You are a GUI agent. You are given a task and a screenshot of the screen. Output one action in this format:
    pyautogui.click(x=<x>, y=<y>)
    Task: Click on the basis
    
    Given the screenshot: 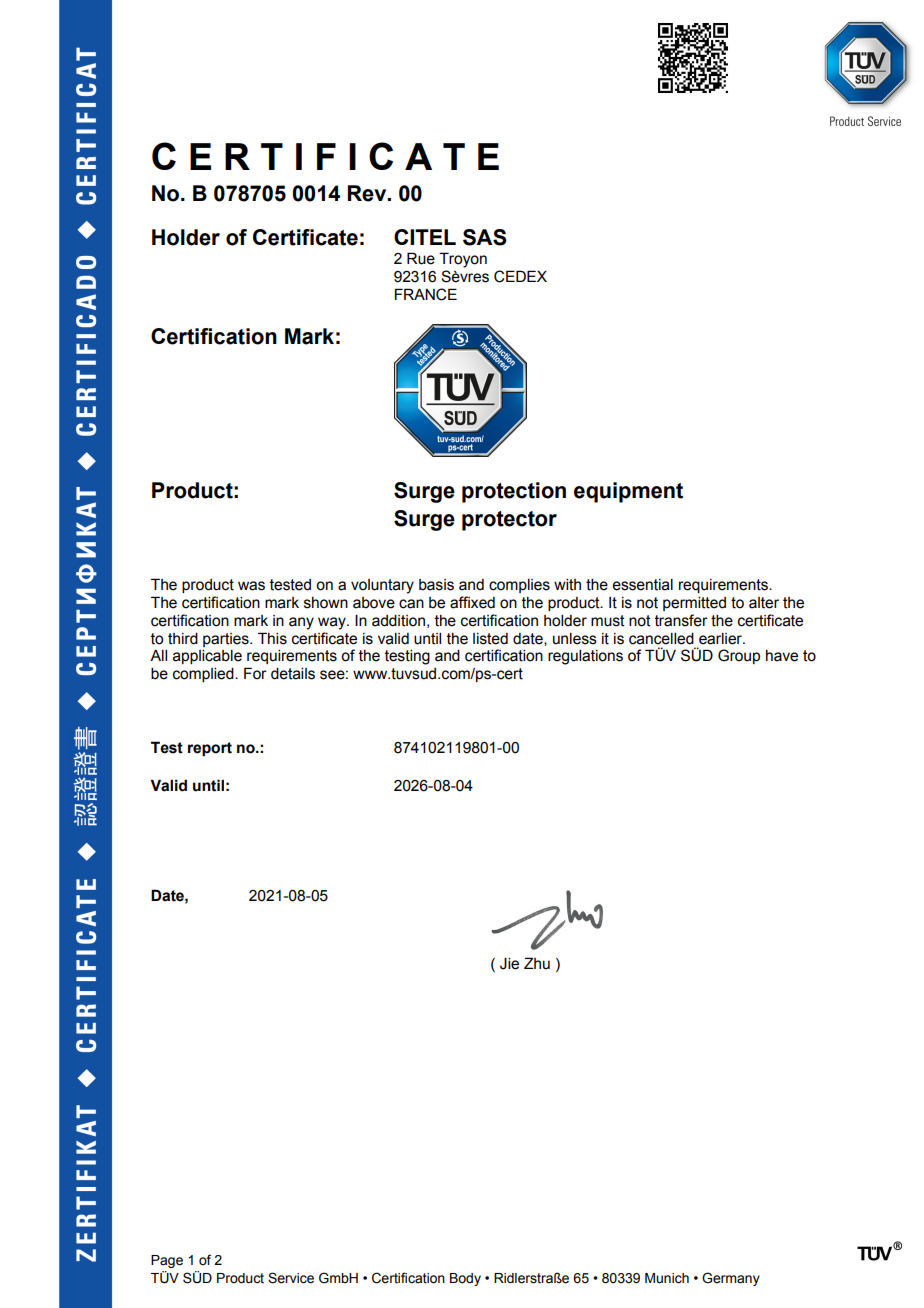 What is the action you would take?
    pyautogui.click(x=436, y=585)
